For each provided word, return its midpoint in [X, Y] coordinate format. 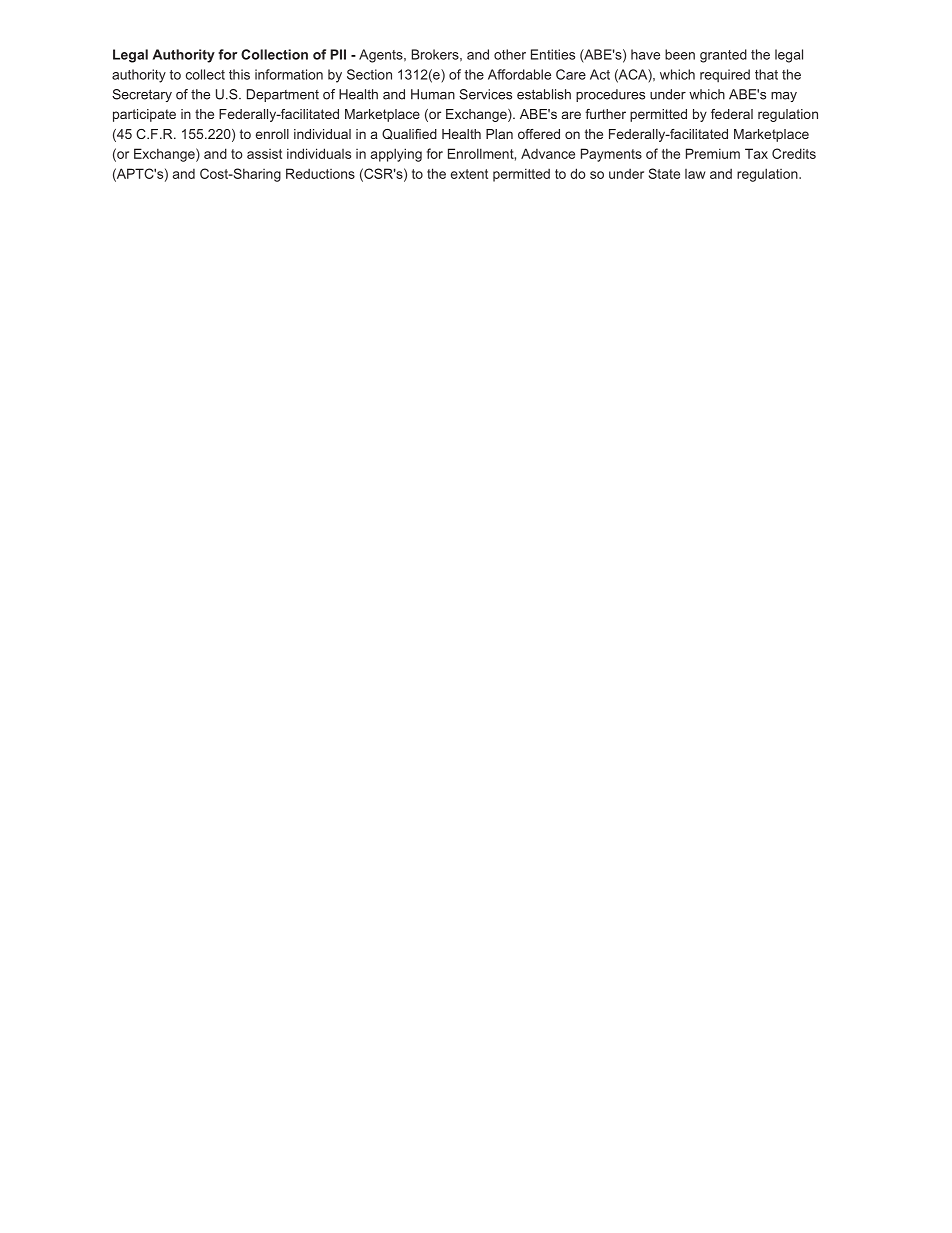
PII [338, 54]
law [695, 174]
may [784, 97]
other [510, 54]
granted [723, 56]
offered [539, 134]
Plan [499, 134]
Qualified [409, 134]
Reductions [320, 173]
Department [283, 95]
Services [485, 94]
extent [469, 174]
